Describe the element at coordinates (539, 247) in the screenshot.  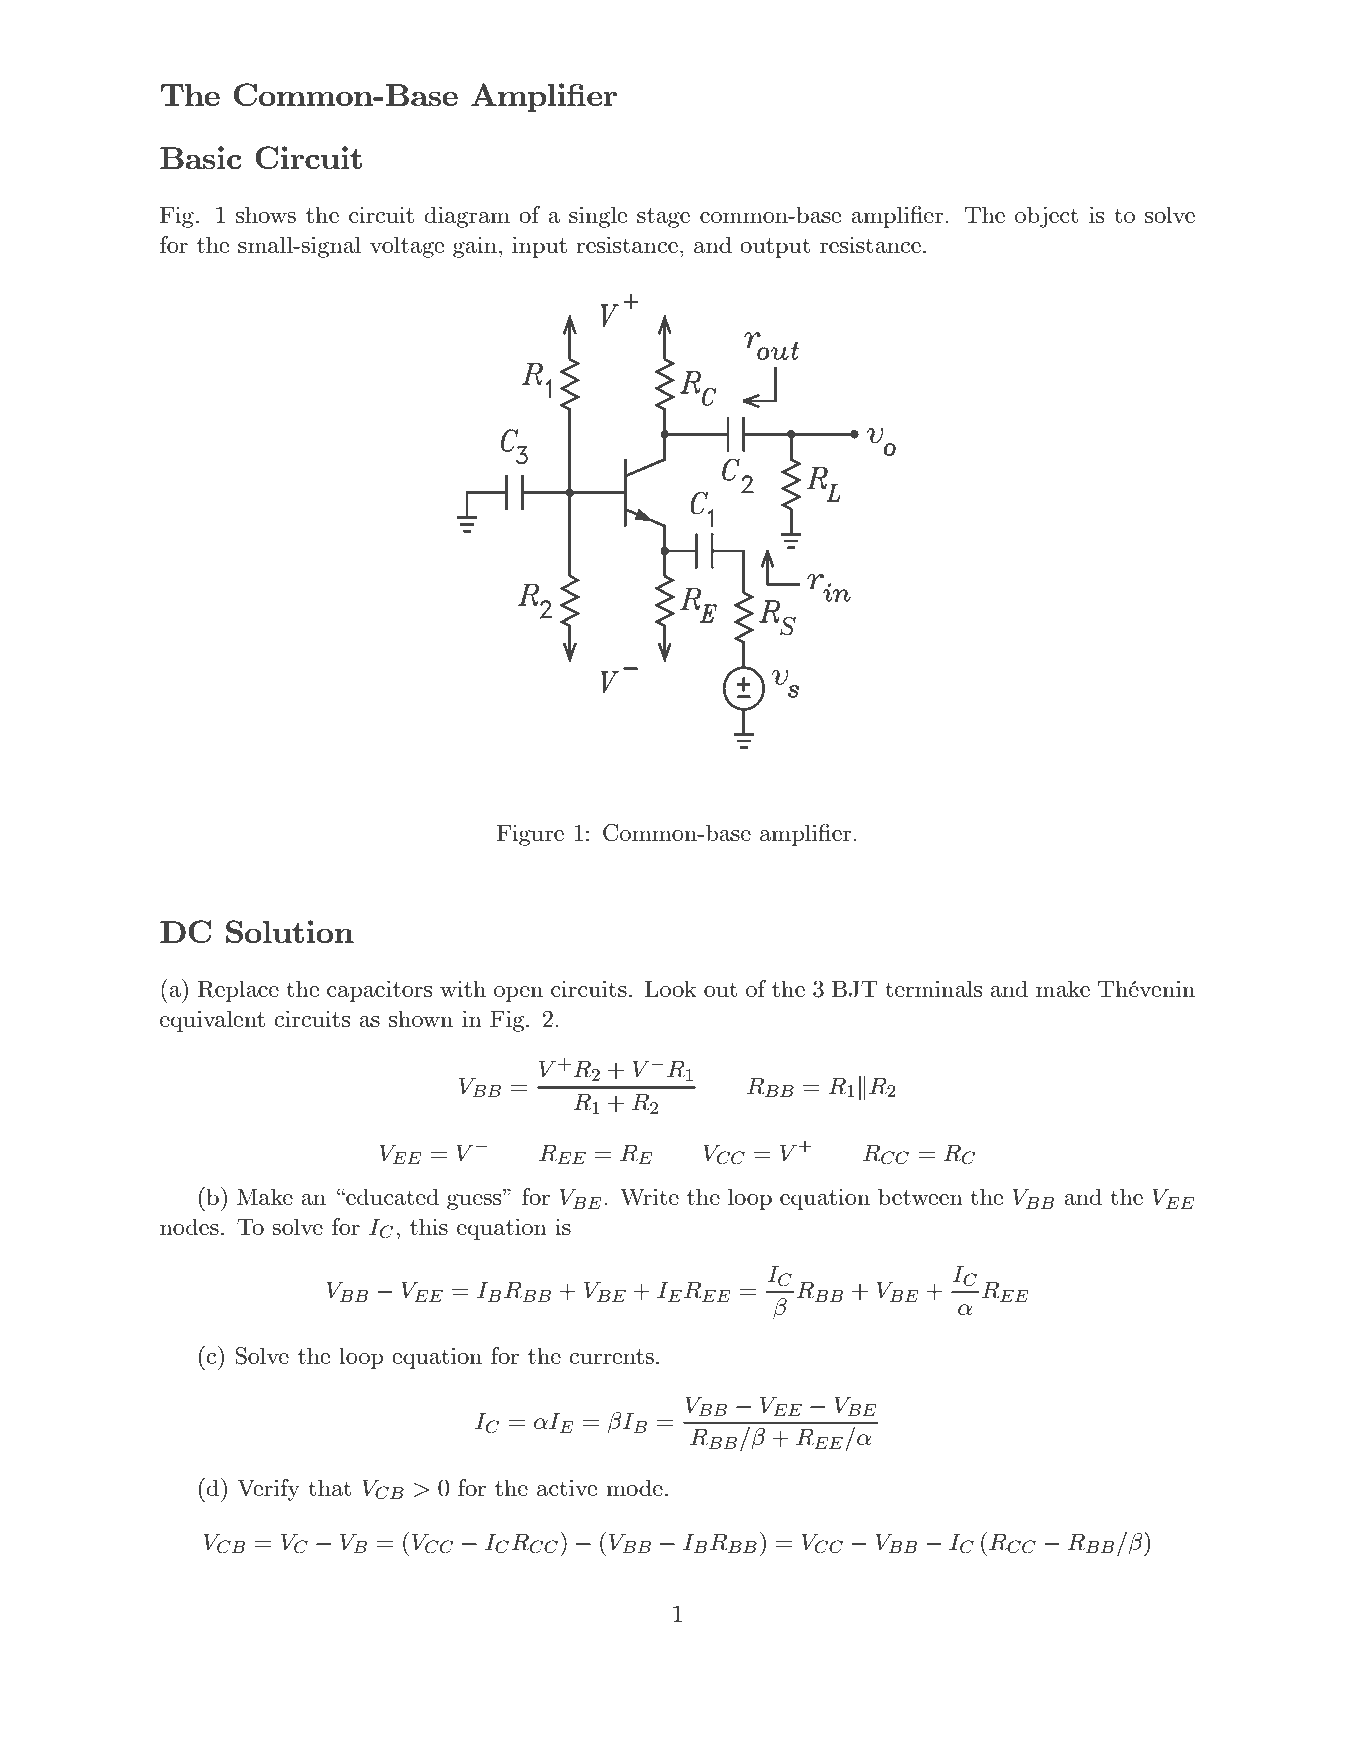
I see `input` at that location.
